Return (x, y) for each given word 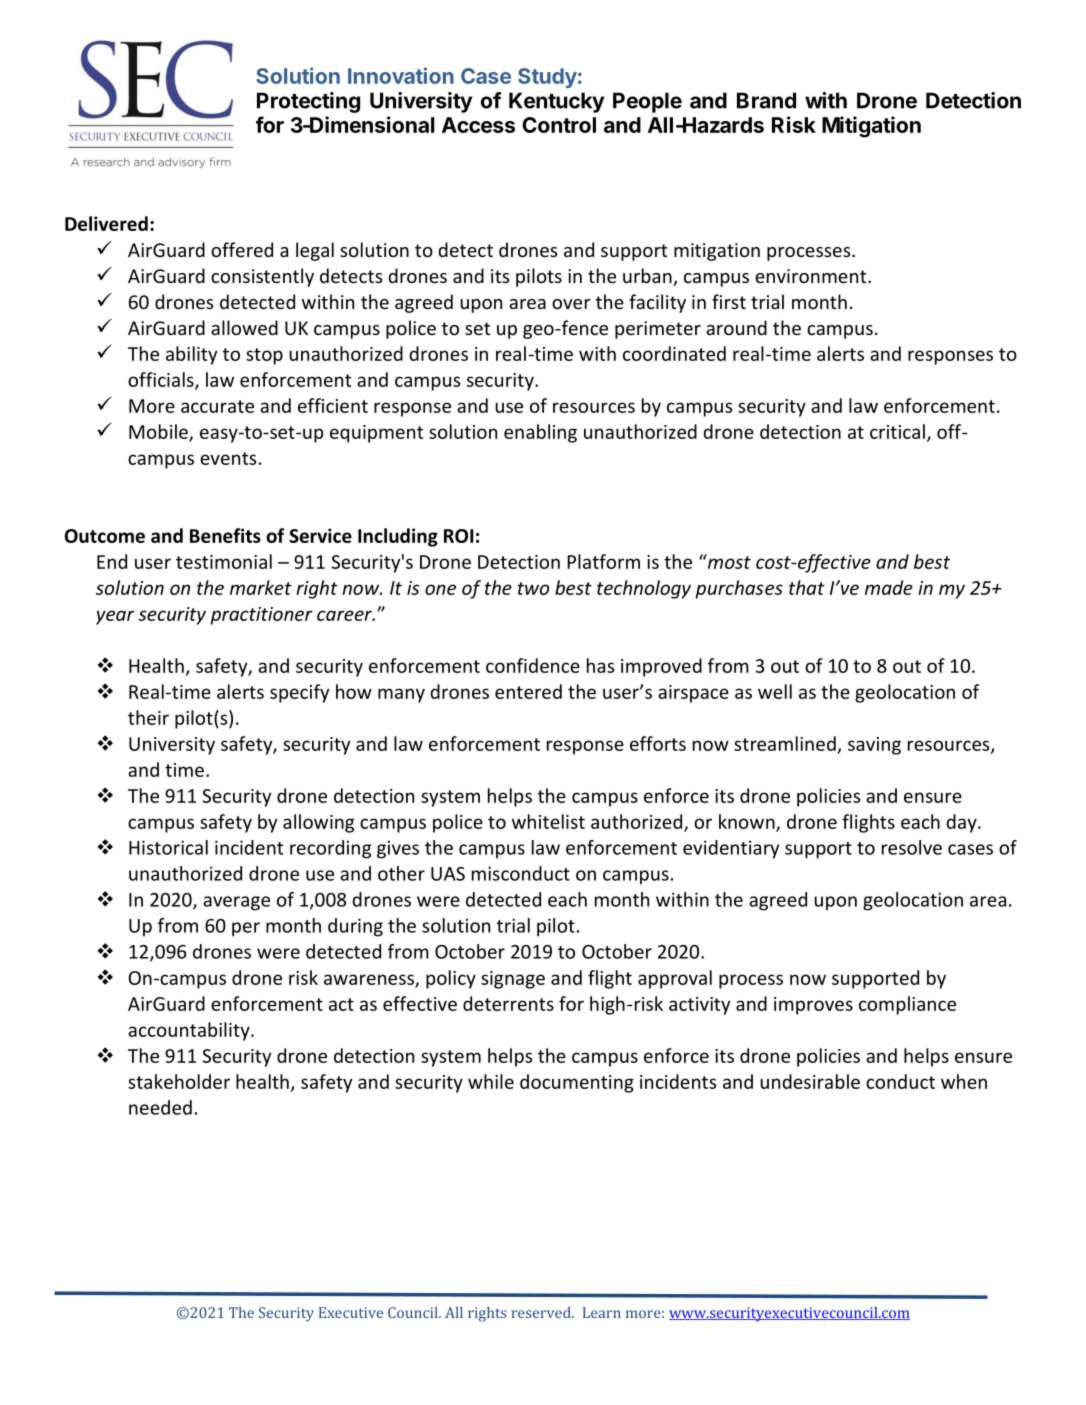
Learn (602, 1312)
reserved (542, 1312)
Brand (766, 100)
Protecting (308, 102)
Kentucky (556, 102)
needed (160, 1107)
